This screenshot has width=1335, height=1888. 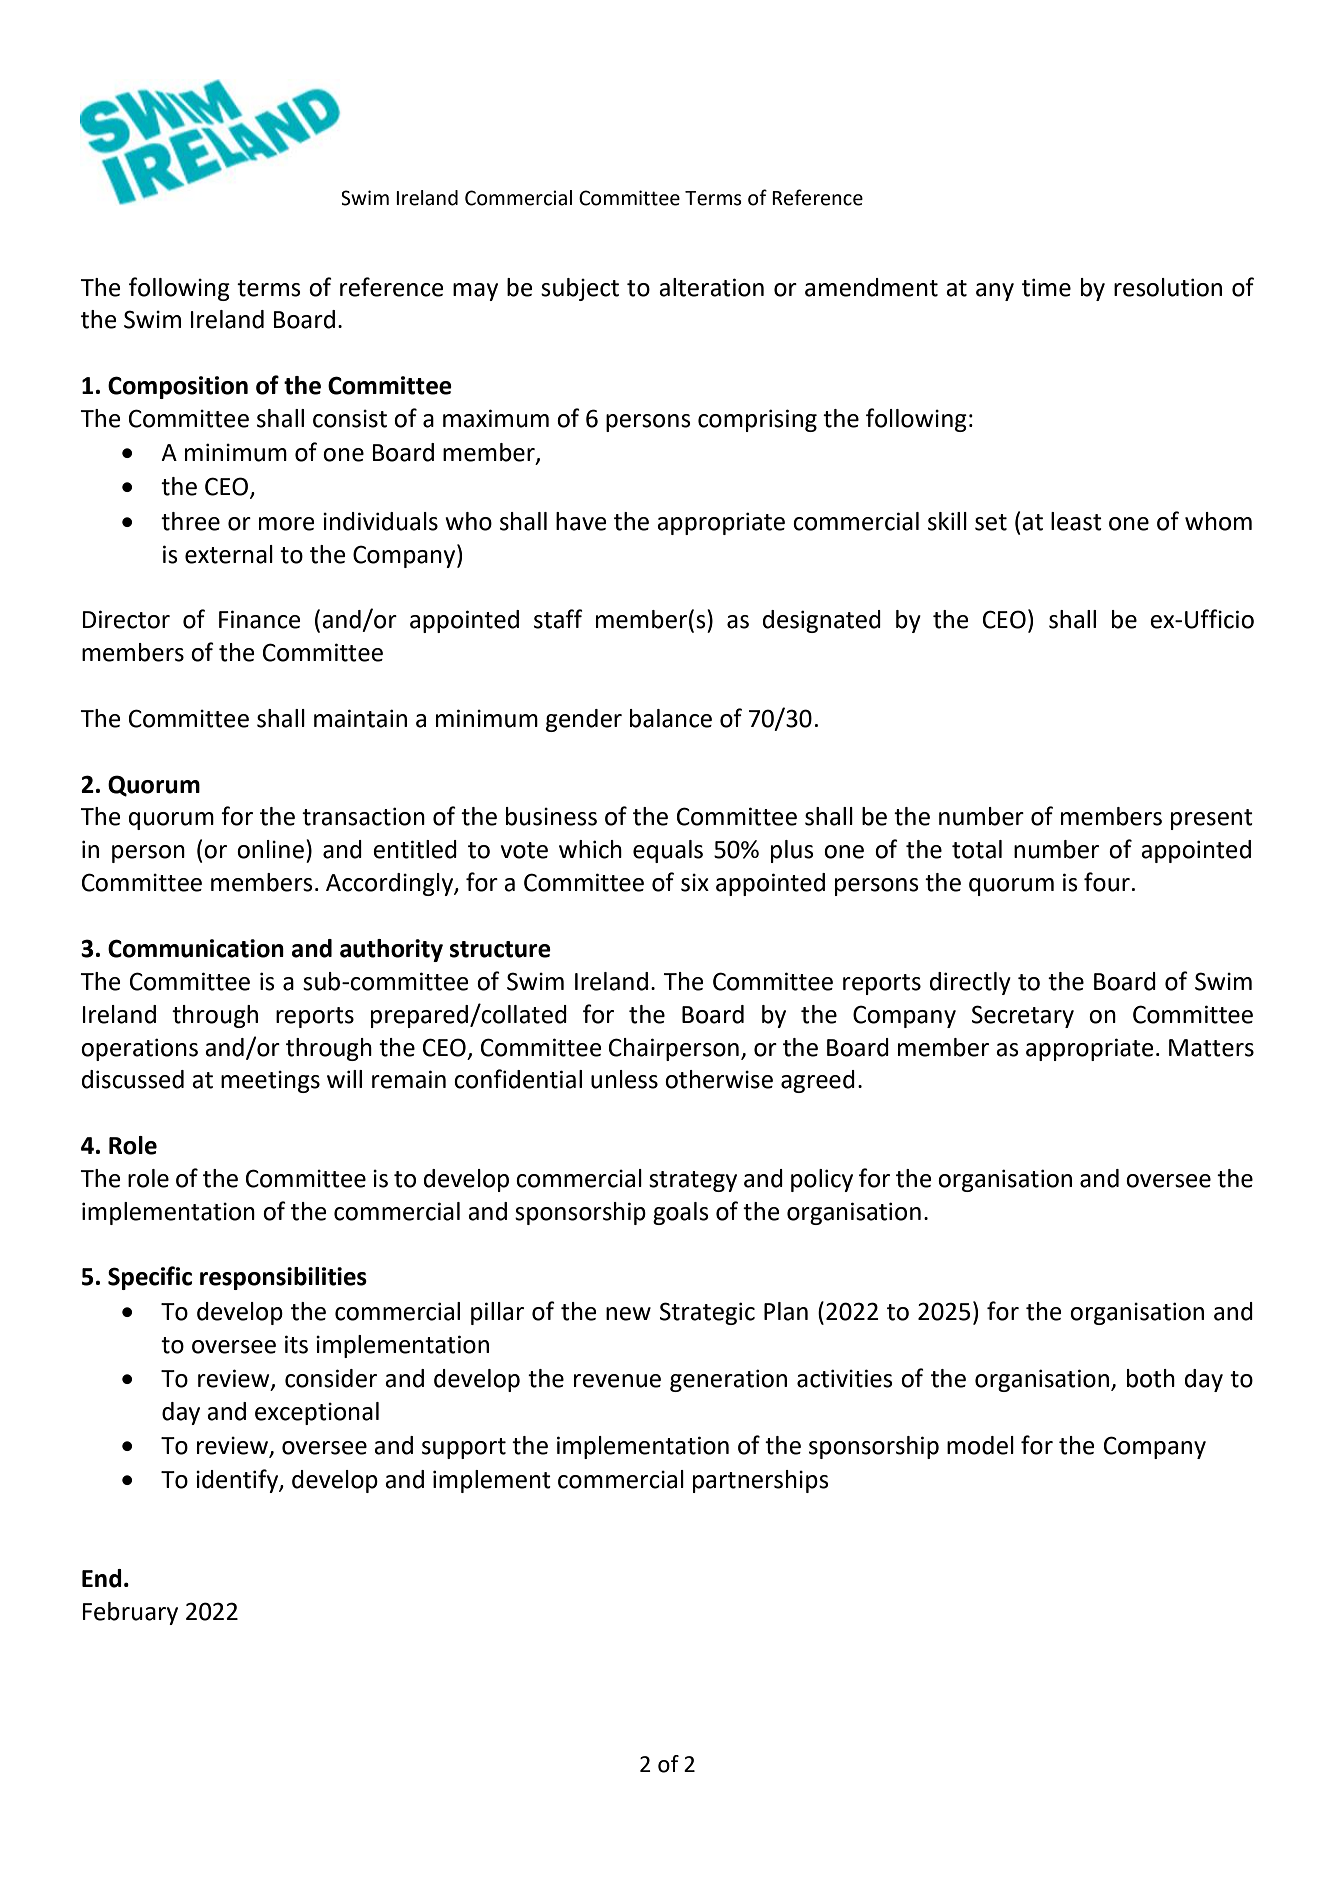 What do you see at coordinates (1046, 287) in the screenshot?
I see `time` at bounding box center [1046, 287].
